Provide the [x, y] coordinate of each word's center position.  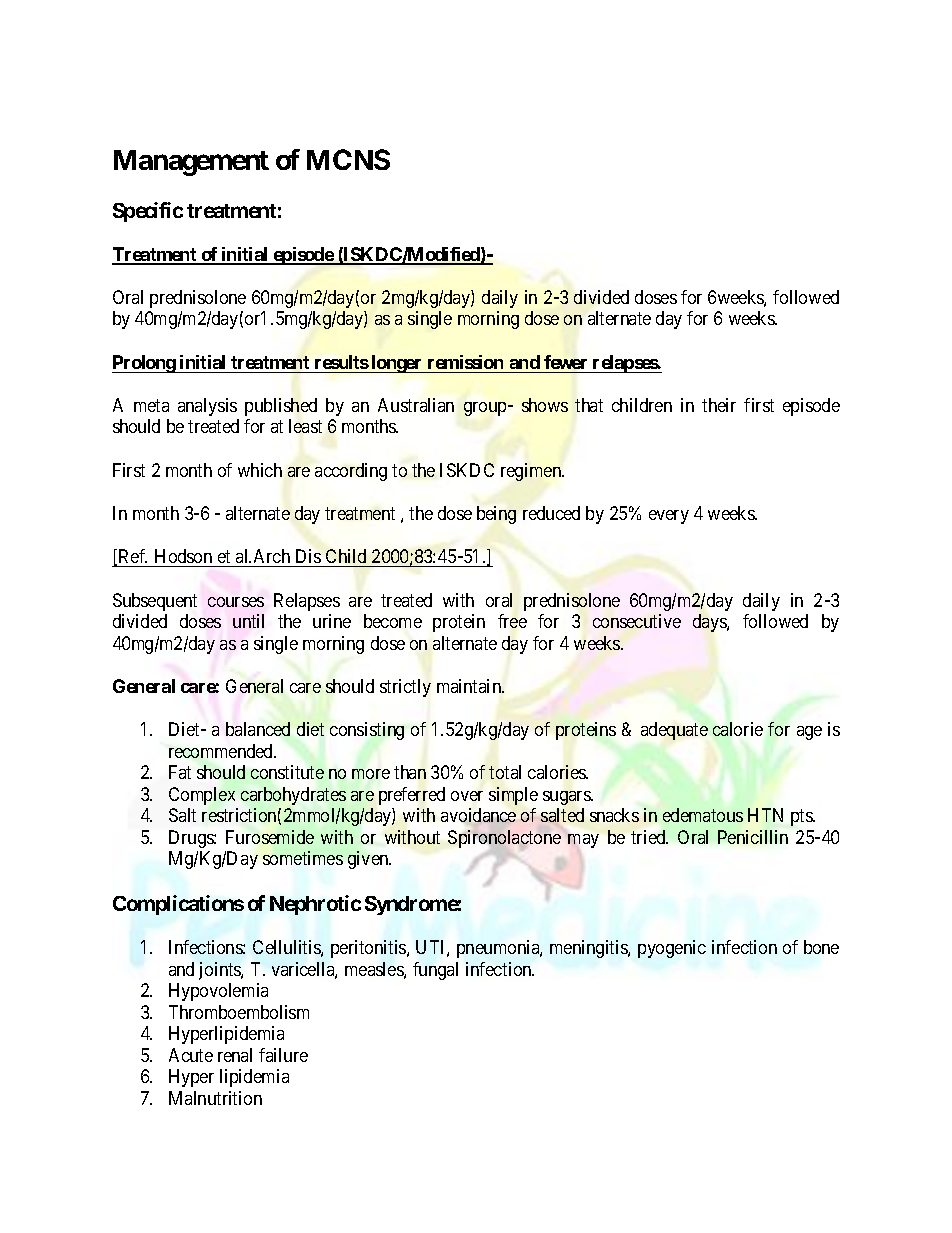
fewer [565, 362]
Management [191, 163]
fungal [435, 971]
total [505, 772]
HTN [765, 815]
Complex [202, 796]
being [496, 515]
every [669, 517]
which [260, 470]
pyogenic [672, 949]
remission [465, 362]
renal [235, 1055]
